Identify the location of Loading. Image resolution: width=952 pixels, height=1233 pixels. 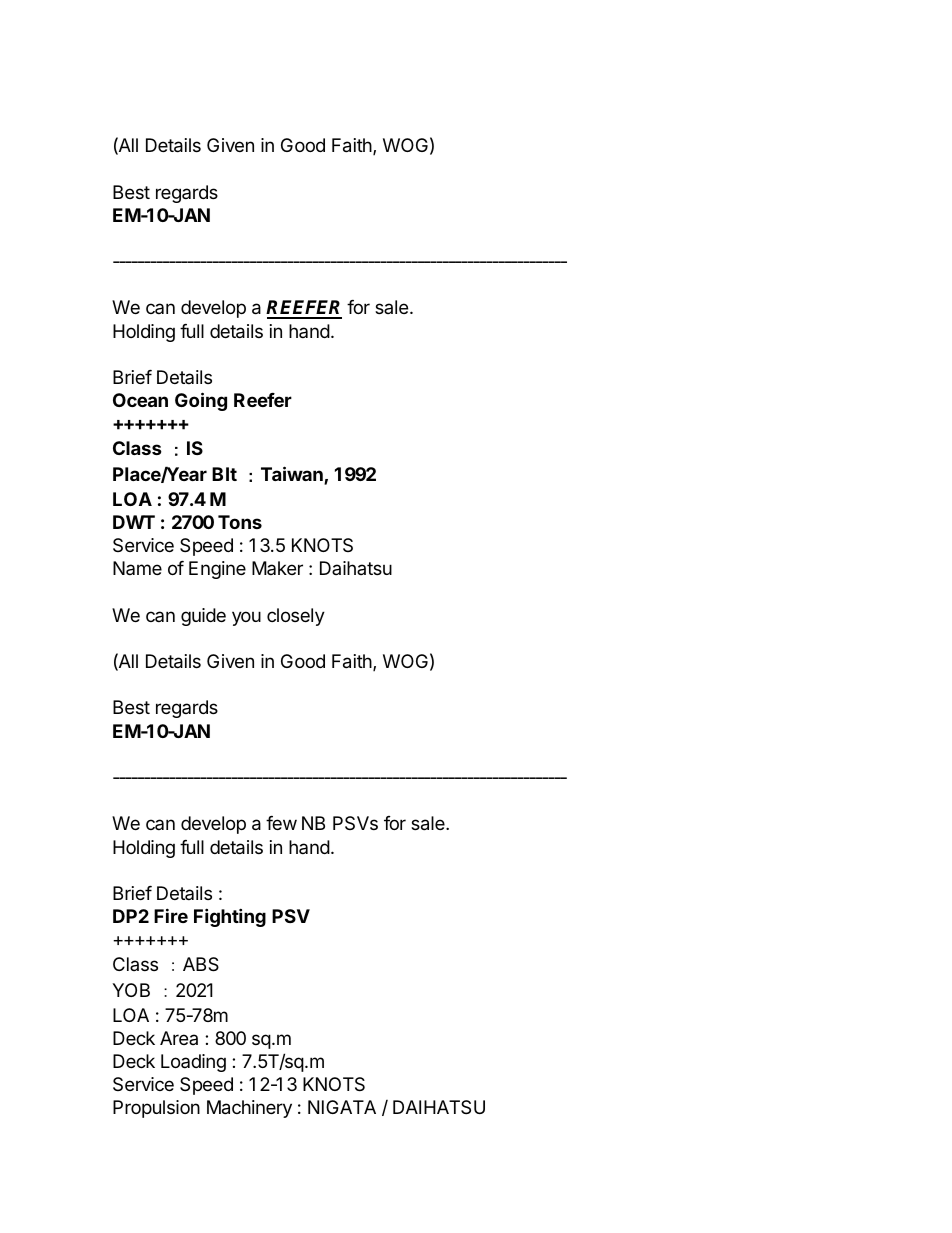
(193, 1063).
